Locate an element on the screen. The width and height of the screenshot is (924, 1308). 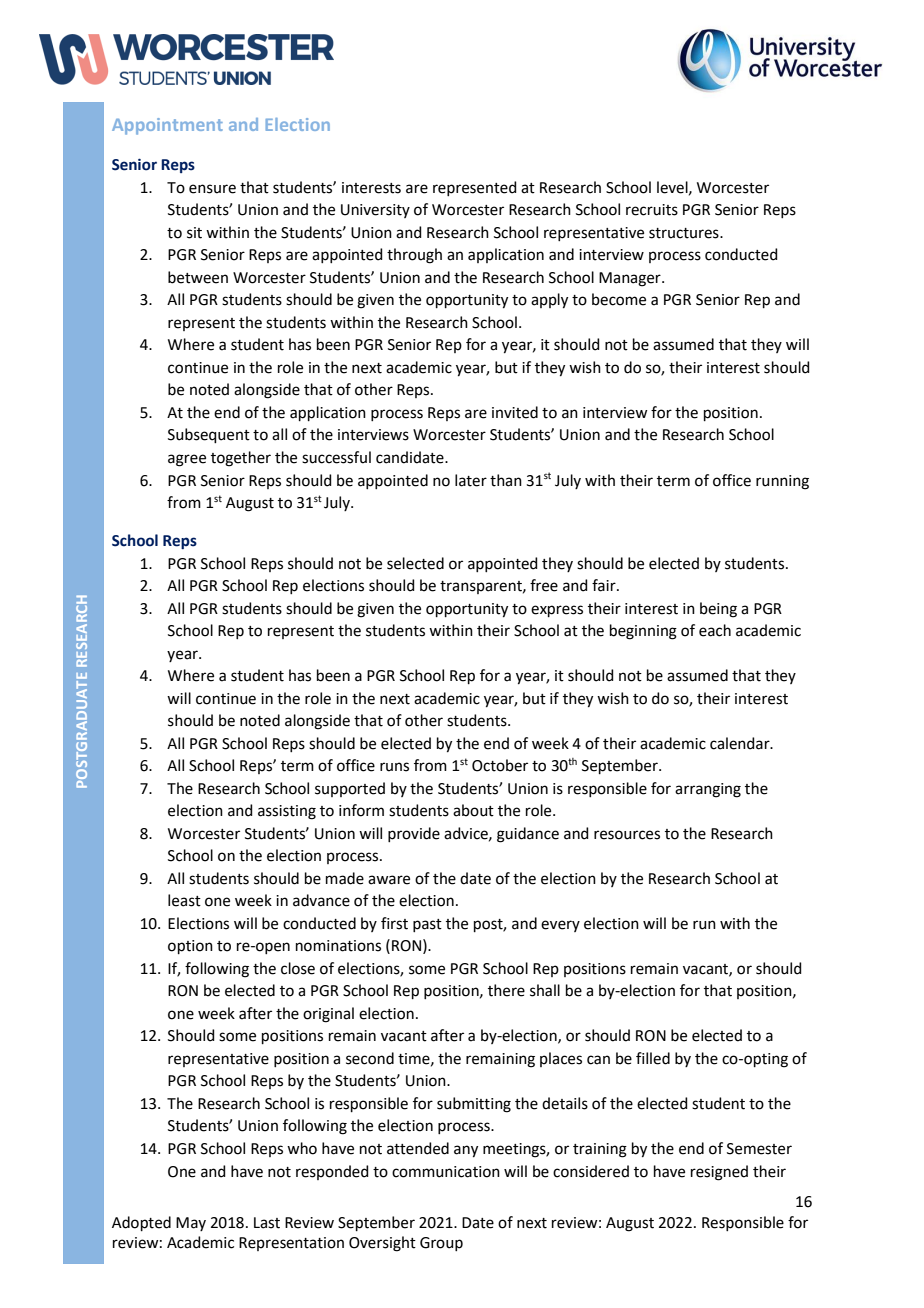
October is located at coordinates (500, 765).
